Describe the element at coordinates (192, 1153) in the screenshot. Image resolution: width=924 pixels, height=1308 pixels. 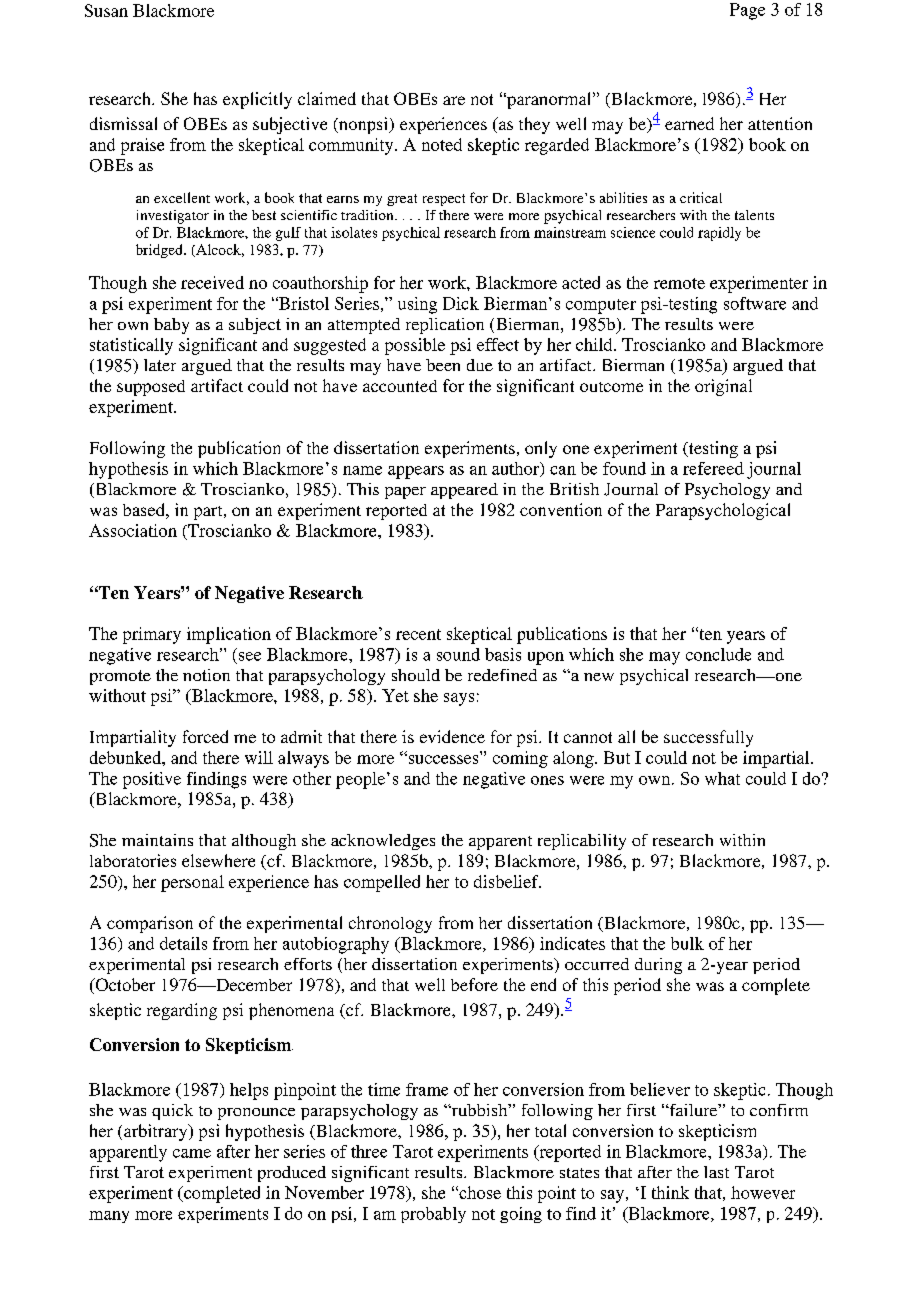
I see `came` at that location.
